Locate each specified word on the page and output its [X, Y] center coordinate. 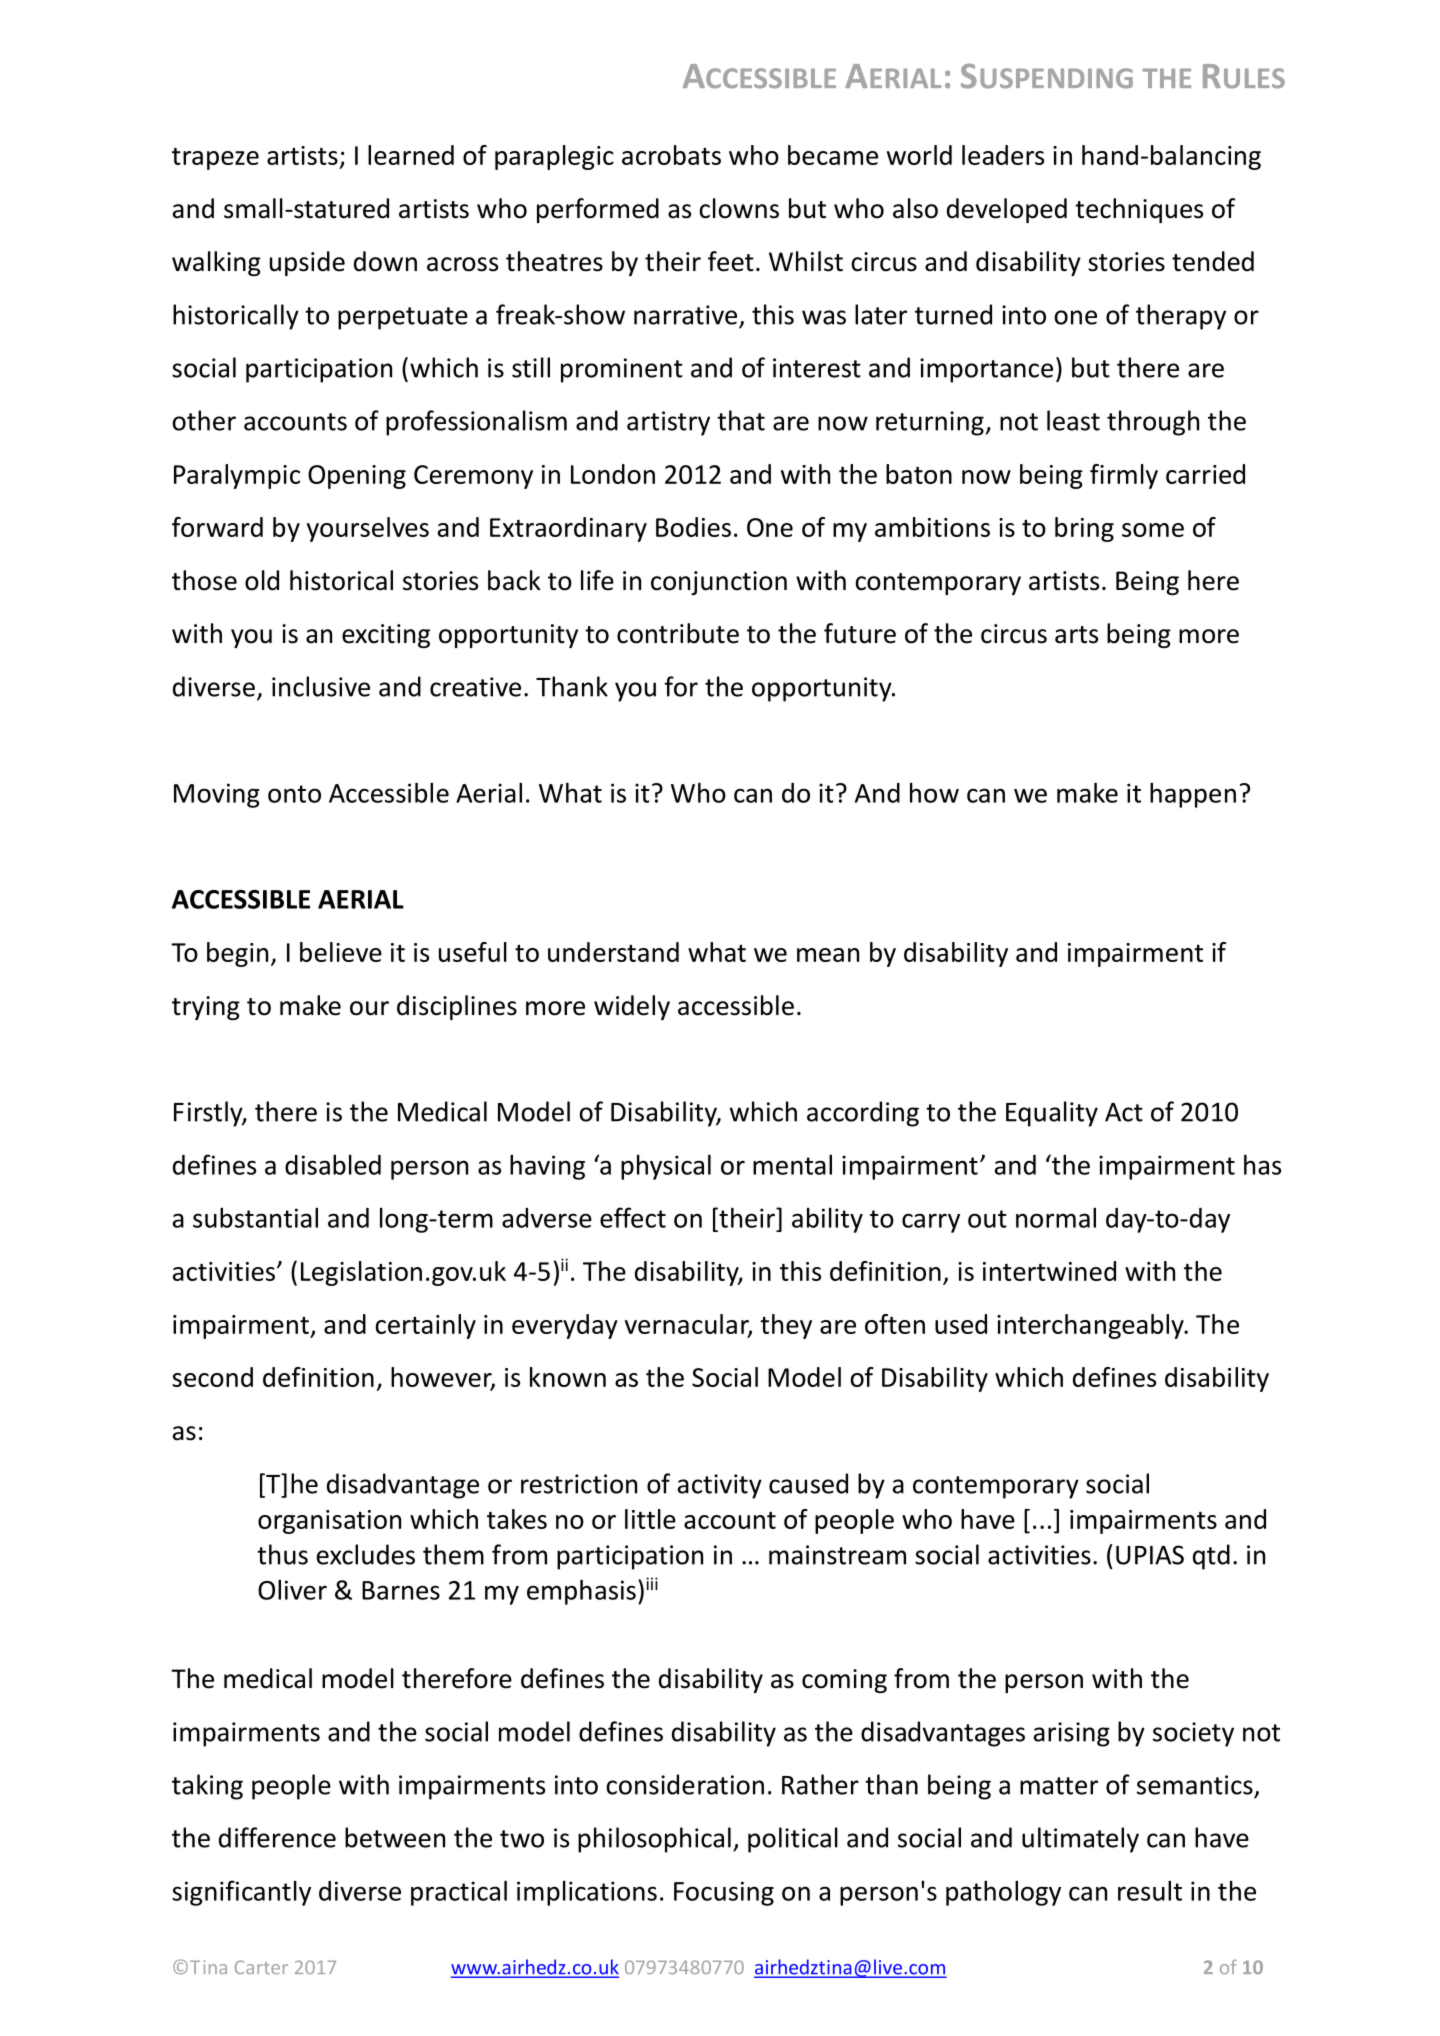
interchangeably [1091, 1326]
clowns [739, 208]
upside [307, 263]
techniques [1139, 210]
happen [1193, 795]
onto [294, 794]
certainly [425, 1326]
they [786, 1326]
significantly [241, 1893]
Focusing [724, 1893]
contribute [678, 633]
